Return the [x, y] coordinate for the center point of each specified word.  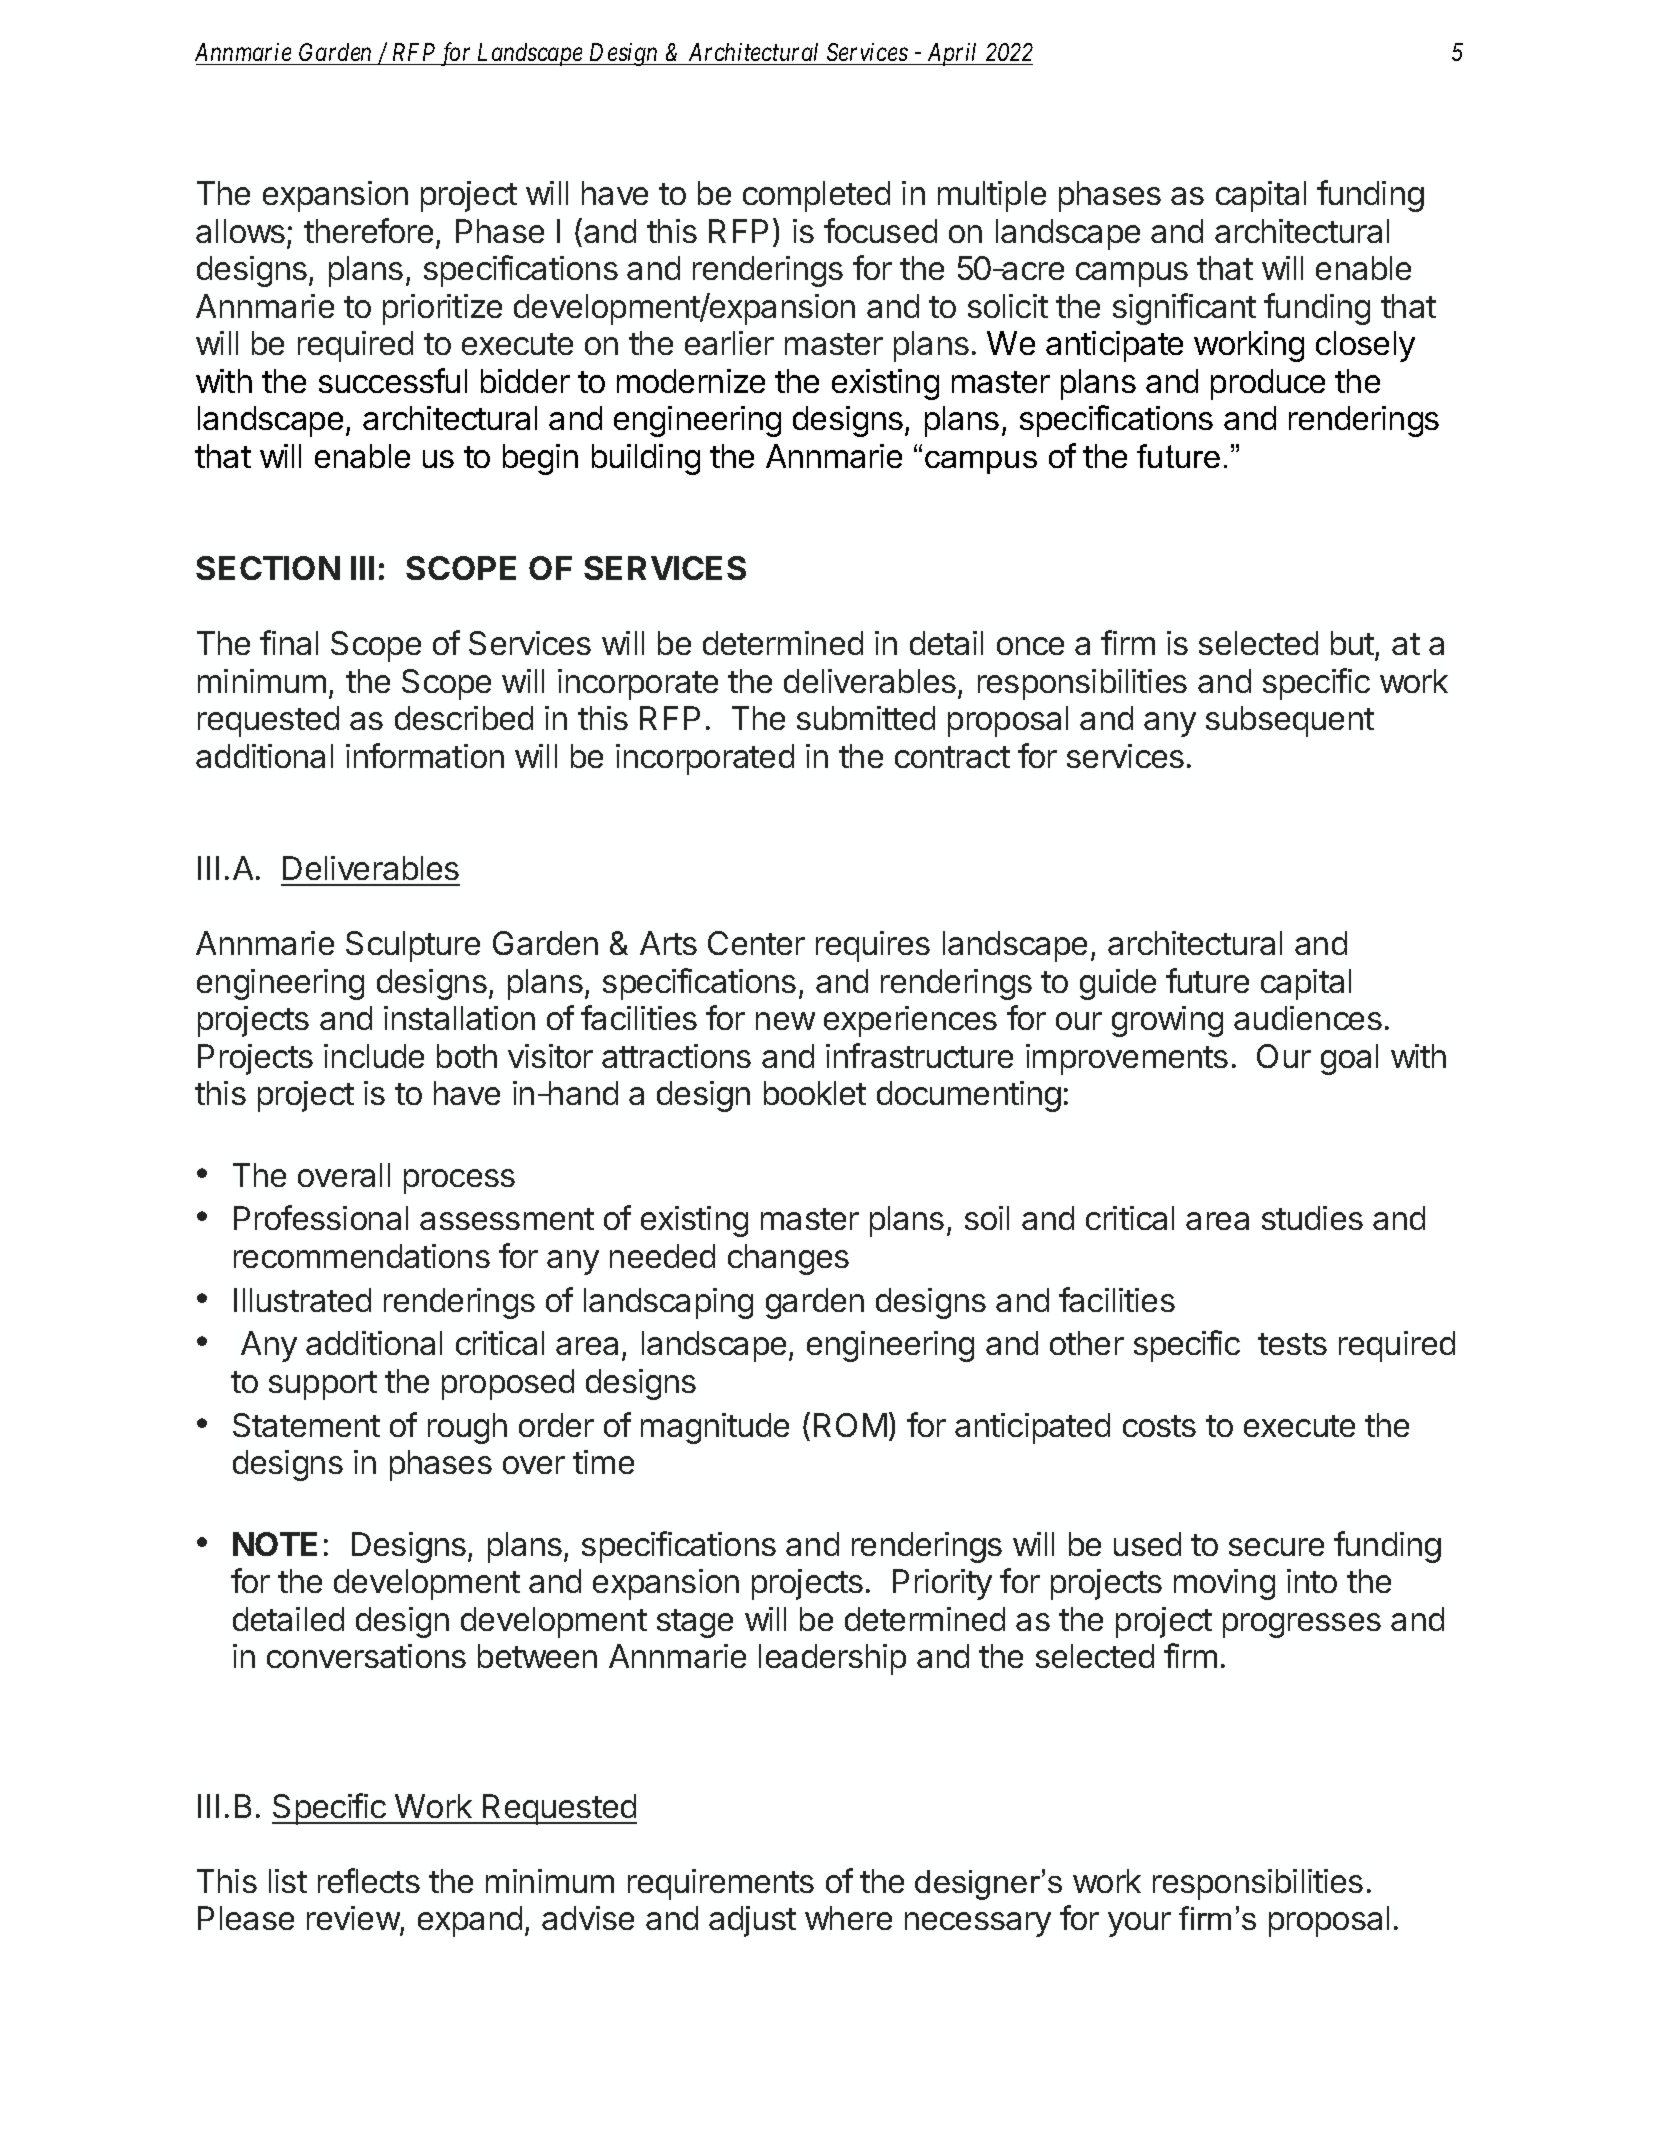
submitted [866, 718]
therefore [368, 230]
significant [1184, 309]
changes [788, 1259]
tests [1292, 1344]
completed [816, 196]
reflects [369, 1880]
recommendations [362, 1256]
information [425, 755]
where [848, 1918]
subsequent [1290, 721]
